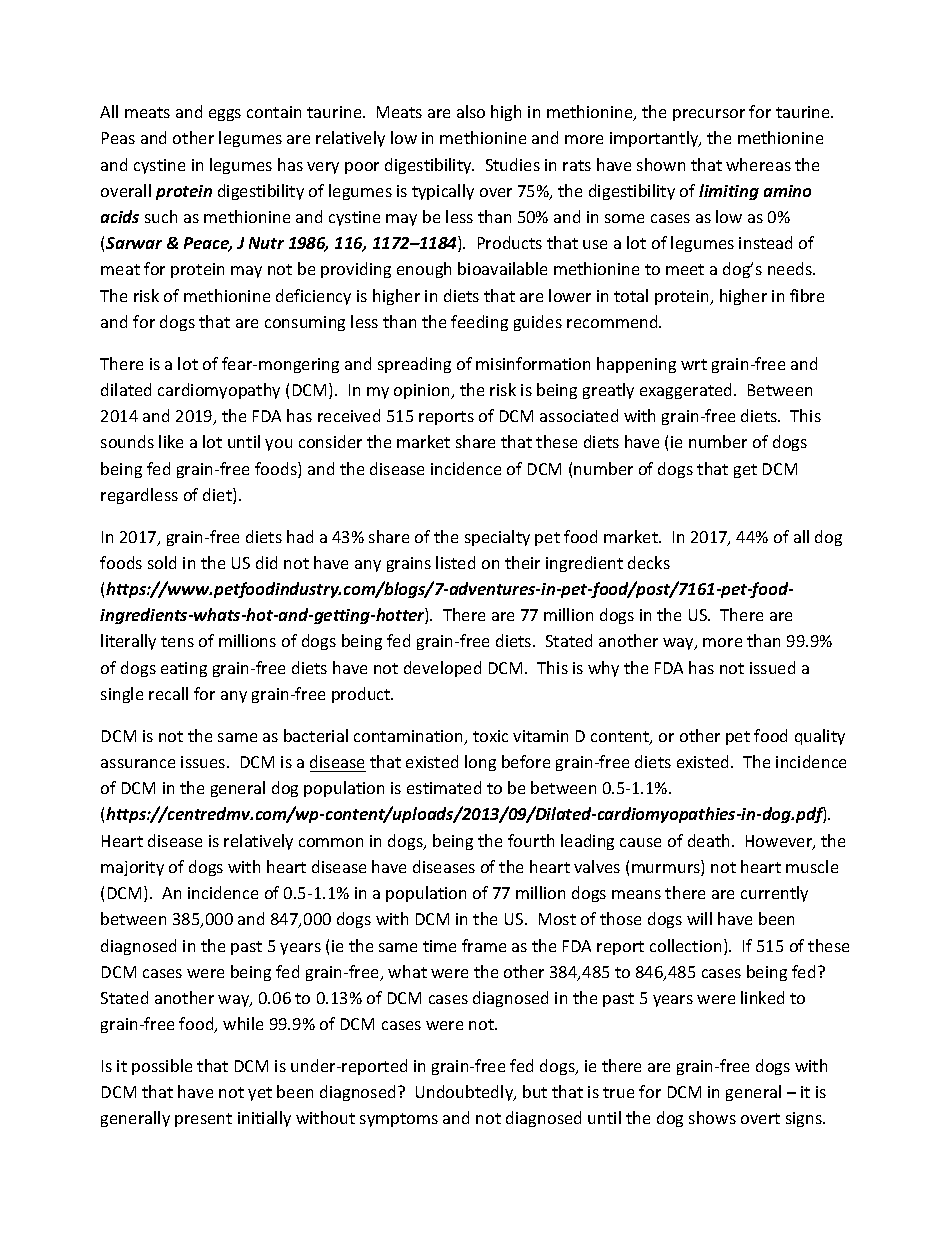  I want to click on present, so click(203, 1120).
